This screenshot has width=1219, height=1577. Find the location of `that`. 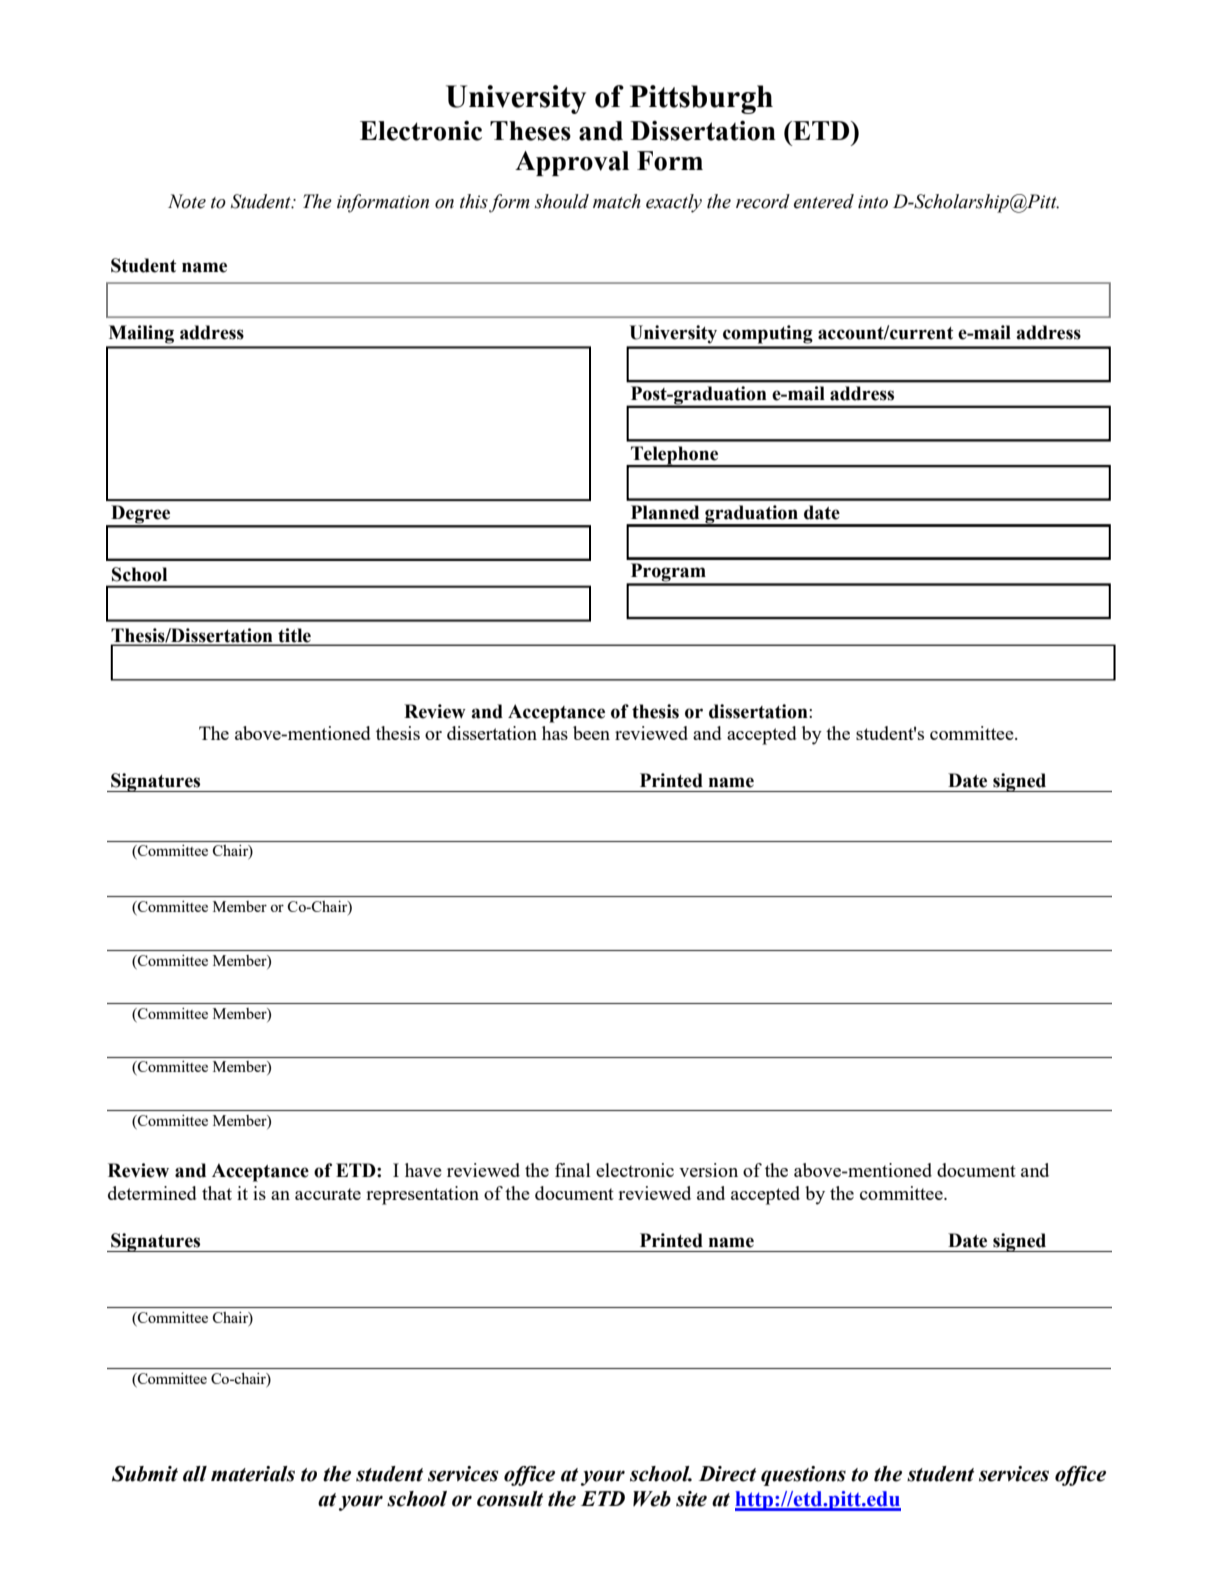

that is located at coordinates (217, 1193).
